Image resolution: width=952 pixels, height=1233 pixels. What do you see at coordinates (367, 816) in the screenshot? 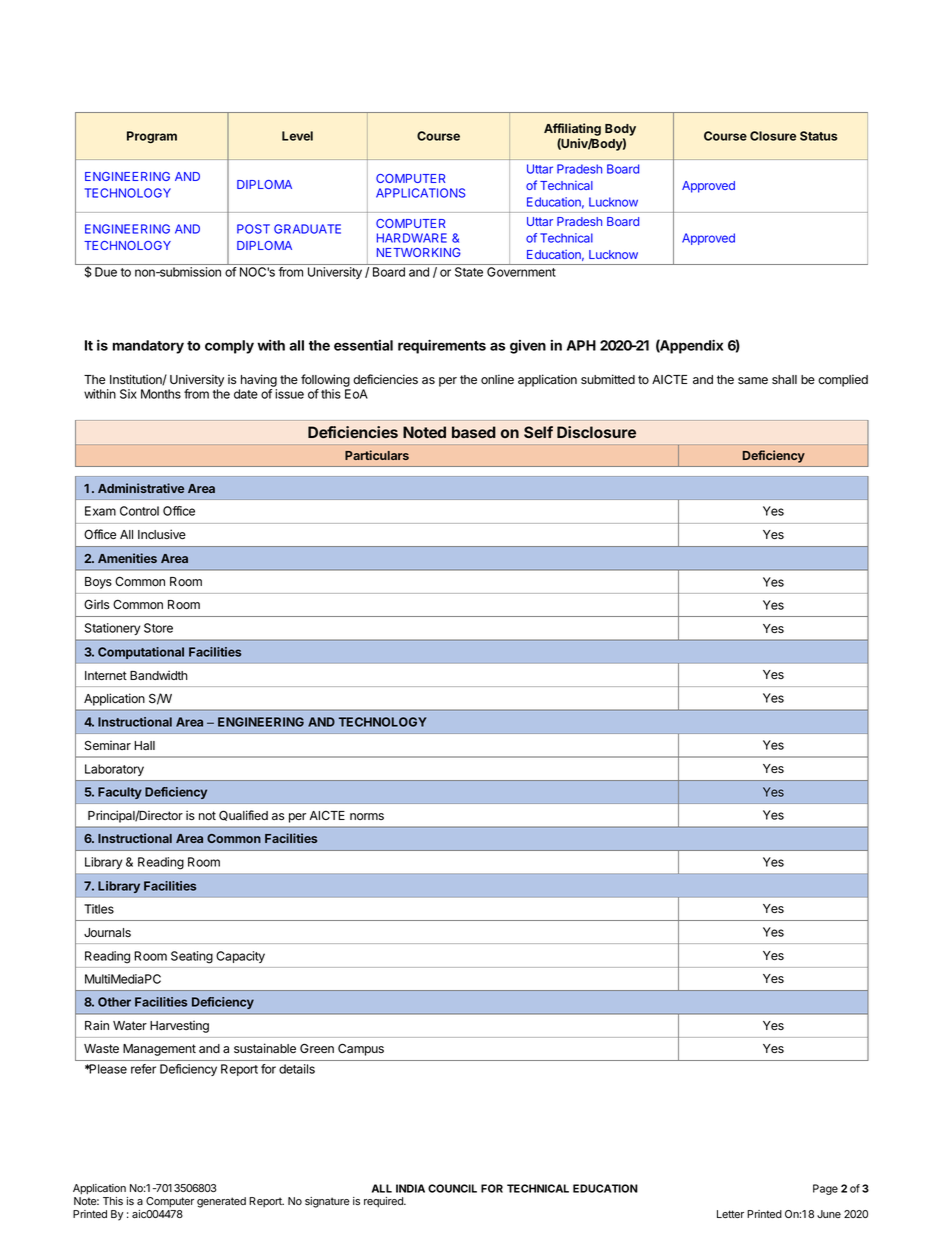
I see `norms` at bounding box center [367, 816].
